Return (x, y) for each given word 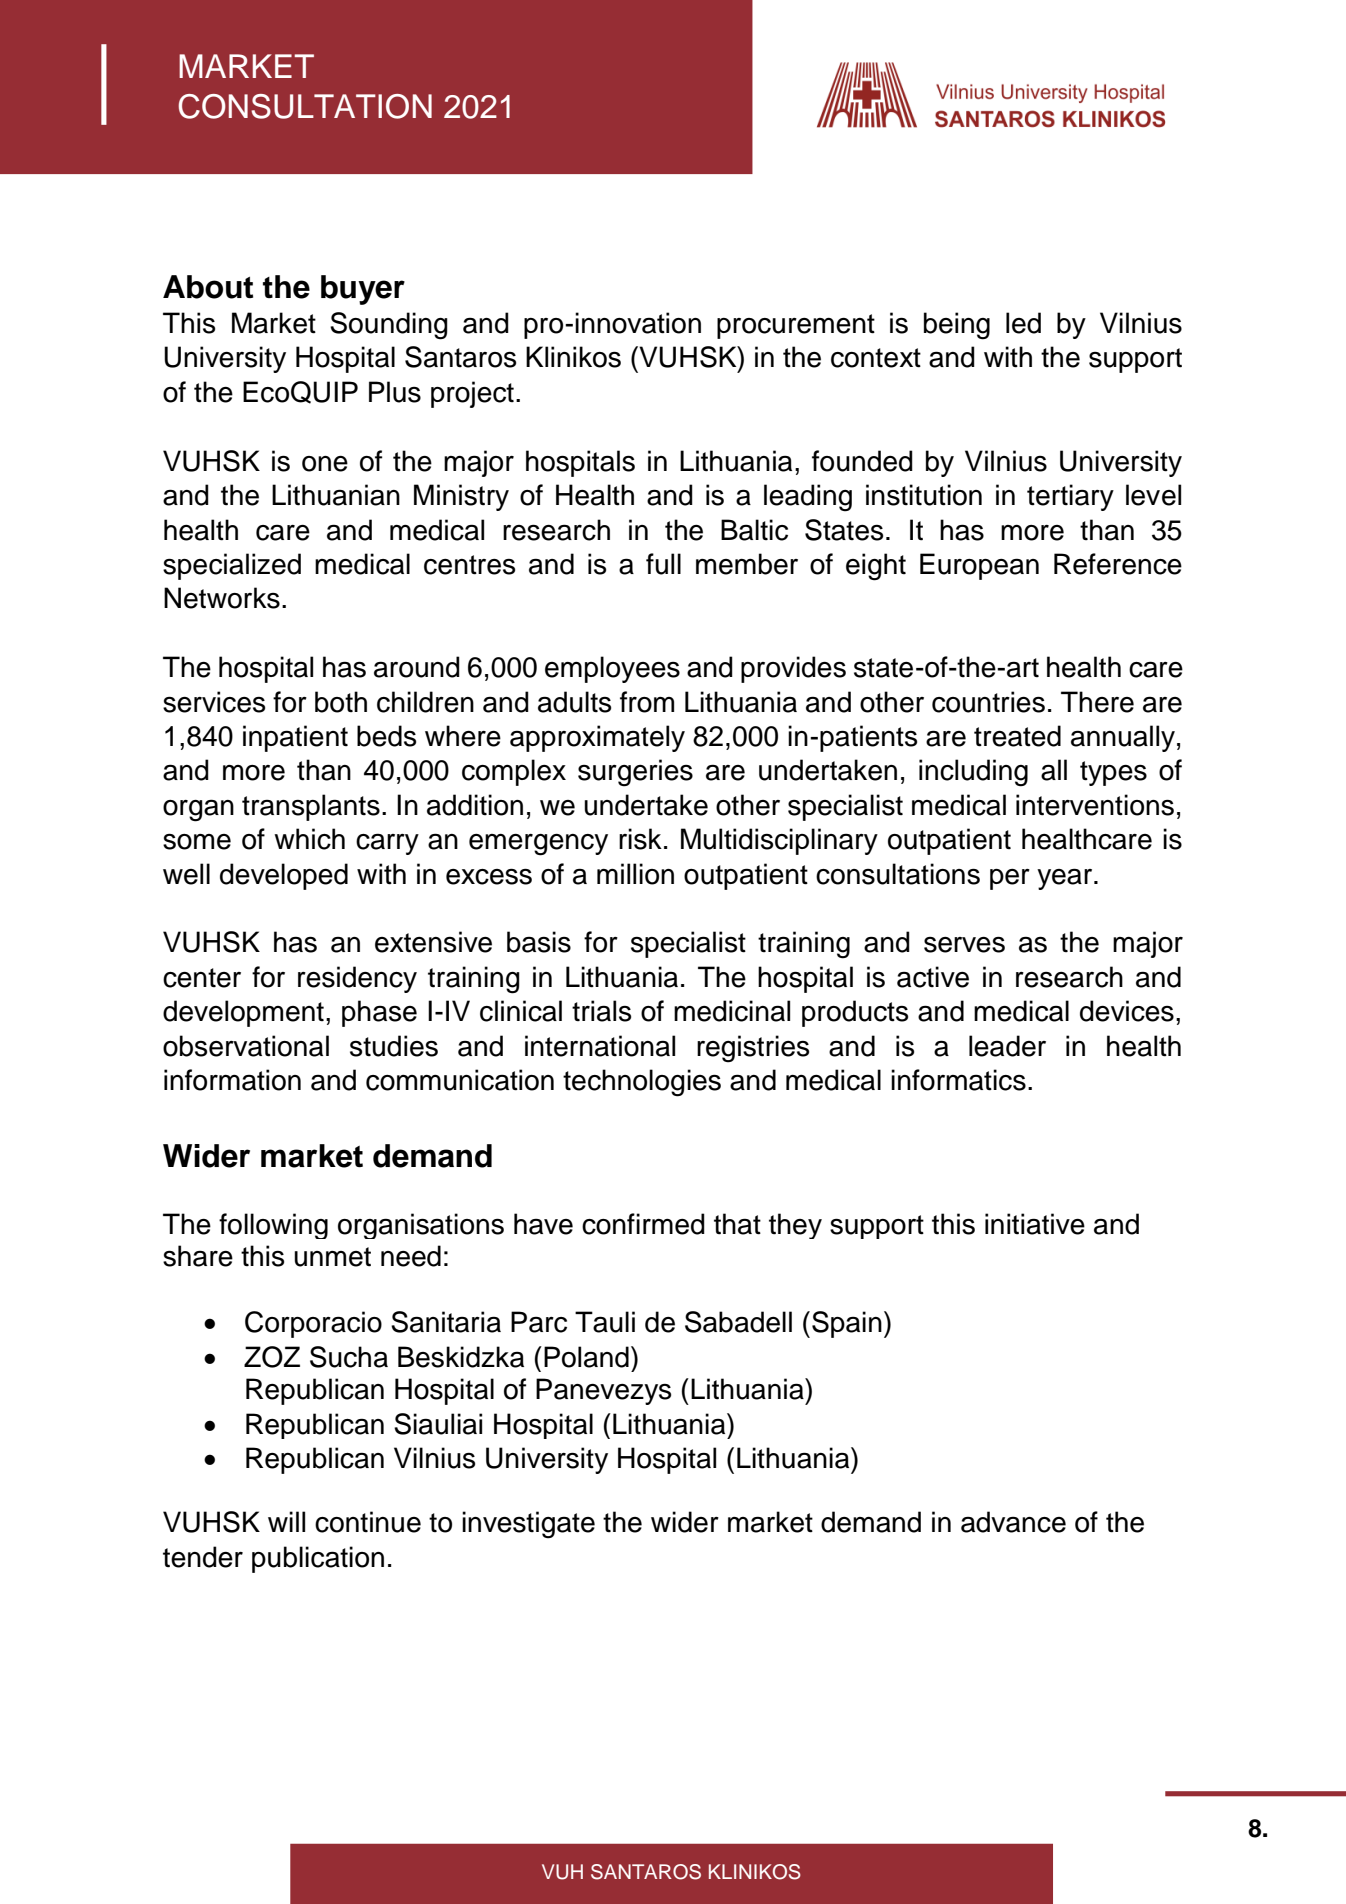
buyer (363, 290)
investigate (528, 1525)
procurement (796, 326)
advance (1013, 1522)
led (1023, 323)
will (286, 1521)
